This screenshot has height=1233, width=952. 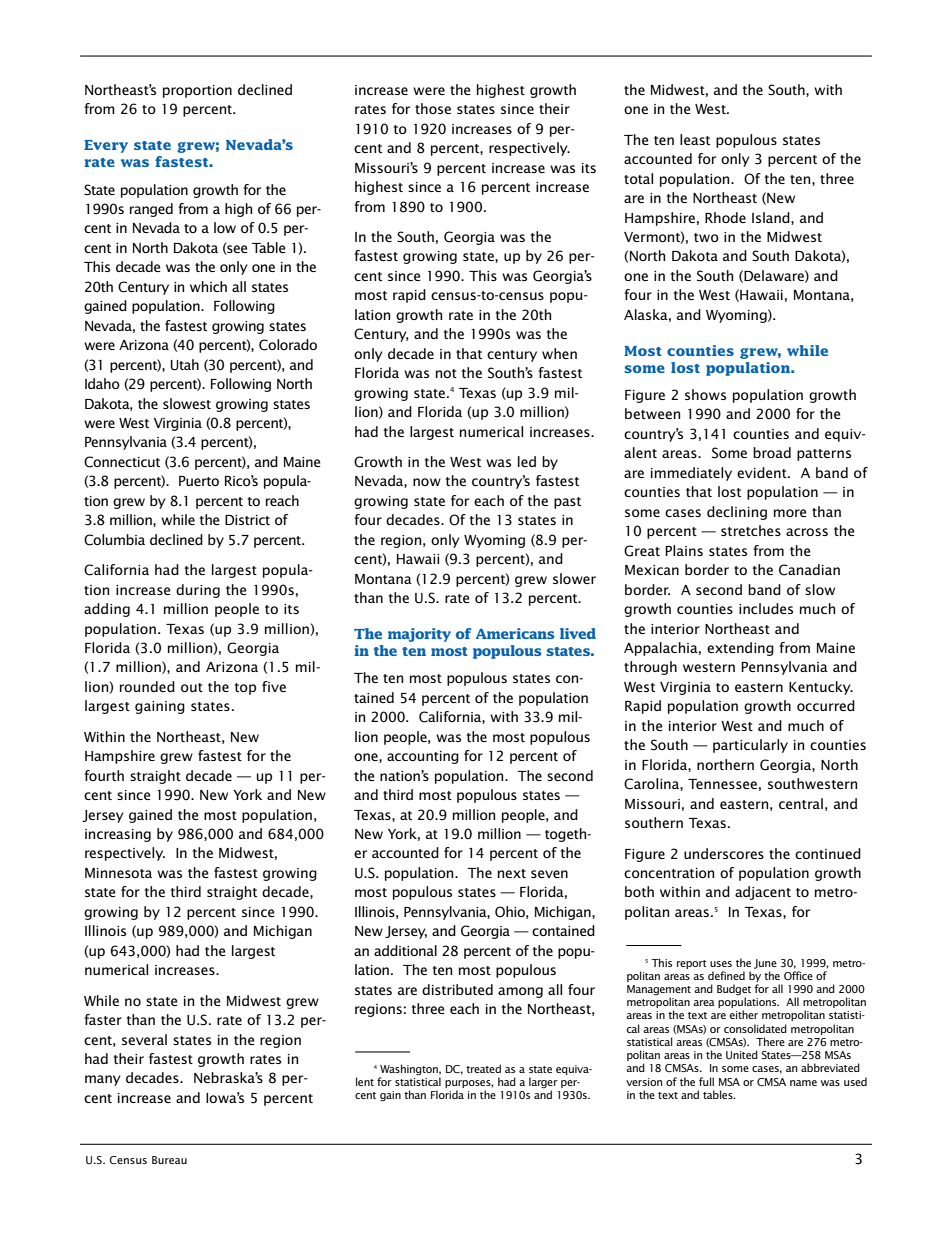 I want to click on Every, so click(x=106, y=146).
